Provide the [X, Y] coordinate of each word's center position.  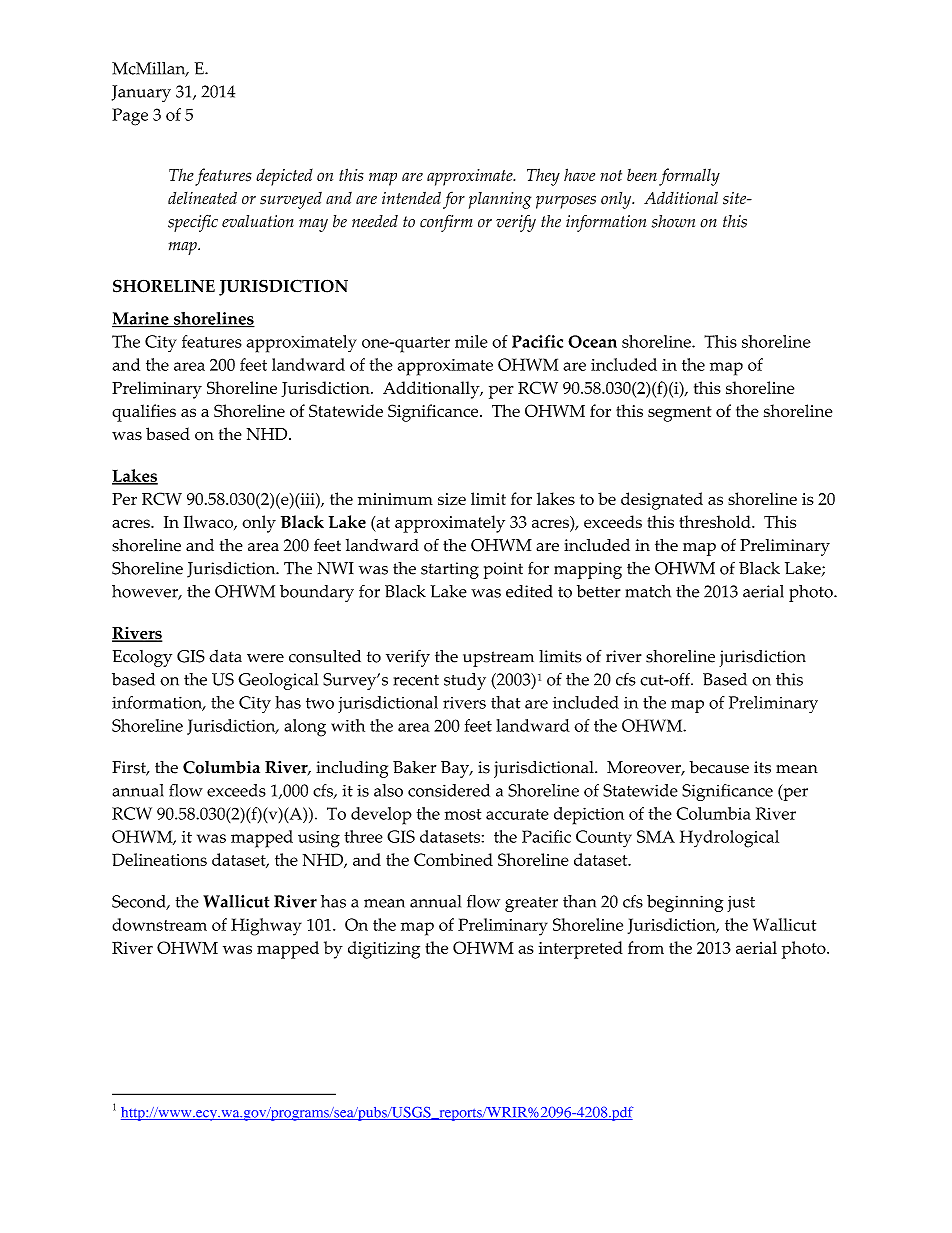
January [141, 93]
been [642, 175]
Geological [278, 681]
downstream [159, 924]
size [452, 499]
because [719, 767]
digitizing [384, 950]
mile [471, 341]
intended [411, 198]
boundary [317, 593]
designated [662, 501]
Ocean [592, 341]
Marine [141, 319]
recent [416, 680]
